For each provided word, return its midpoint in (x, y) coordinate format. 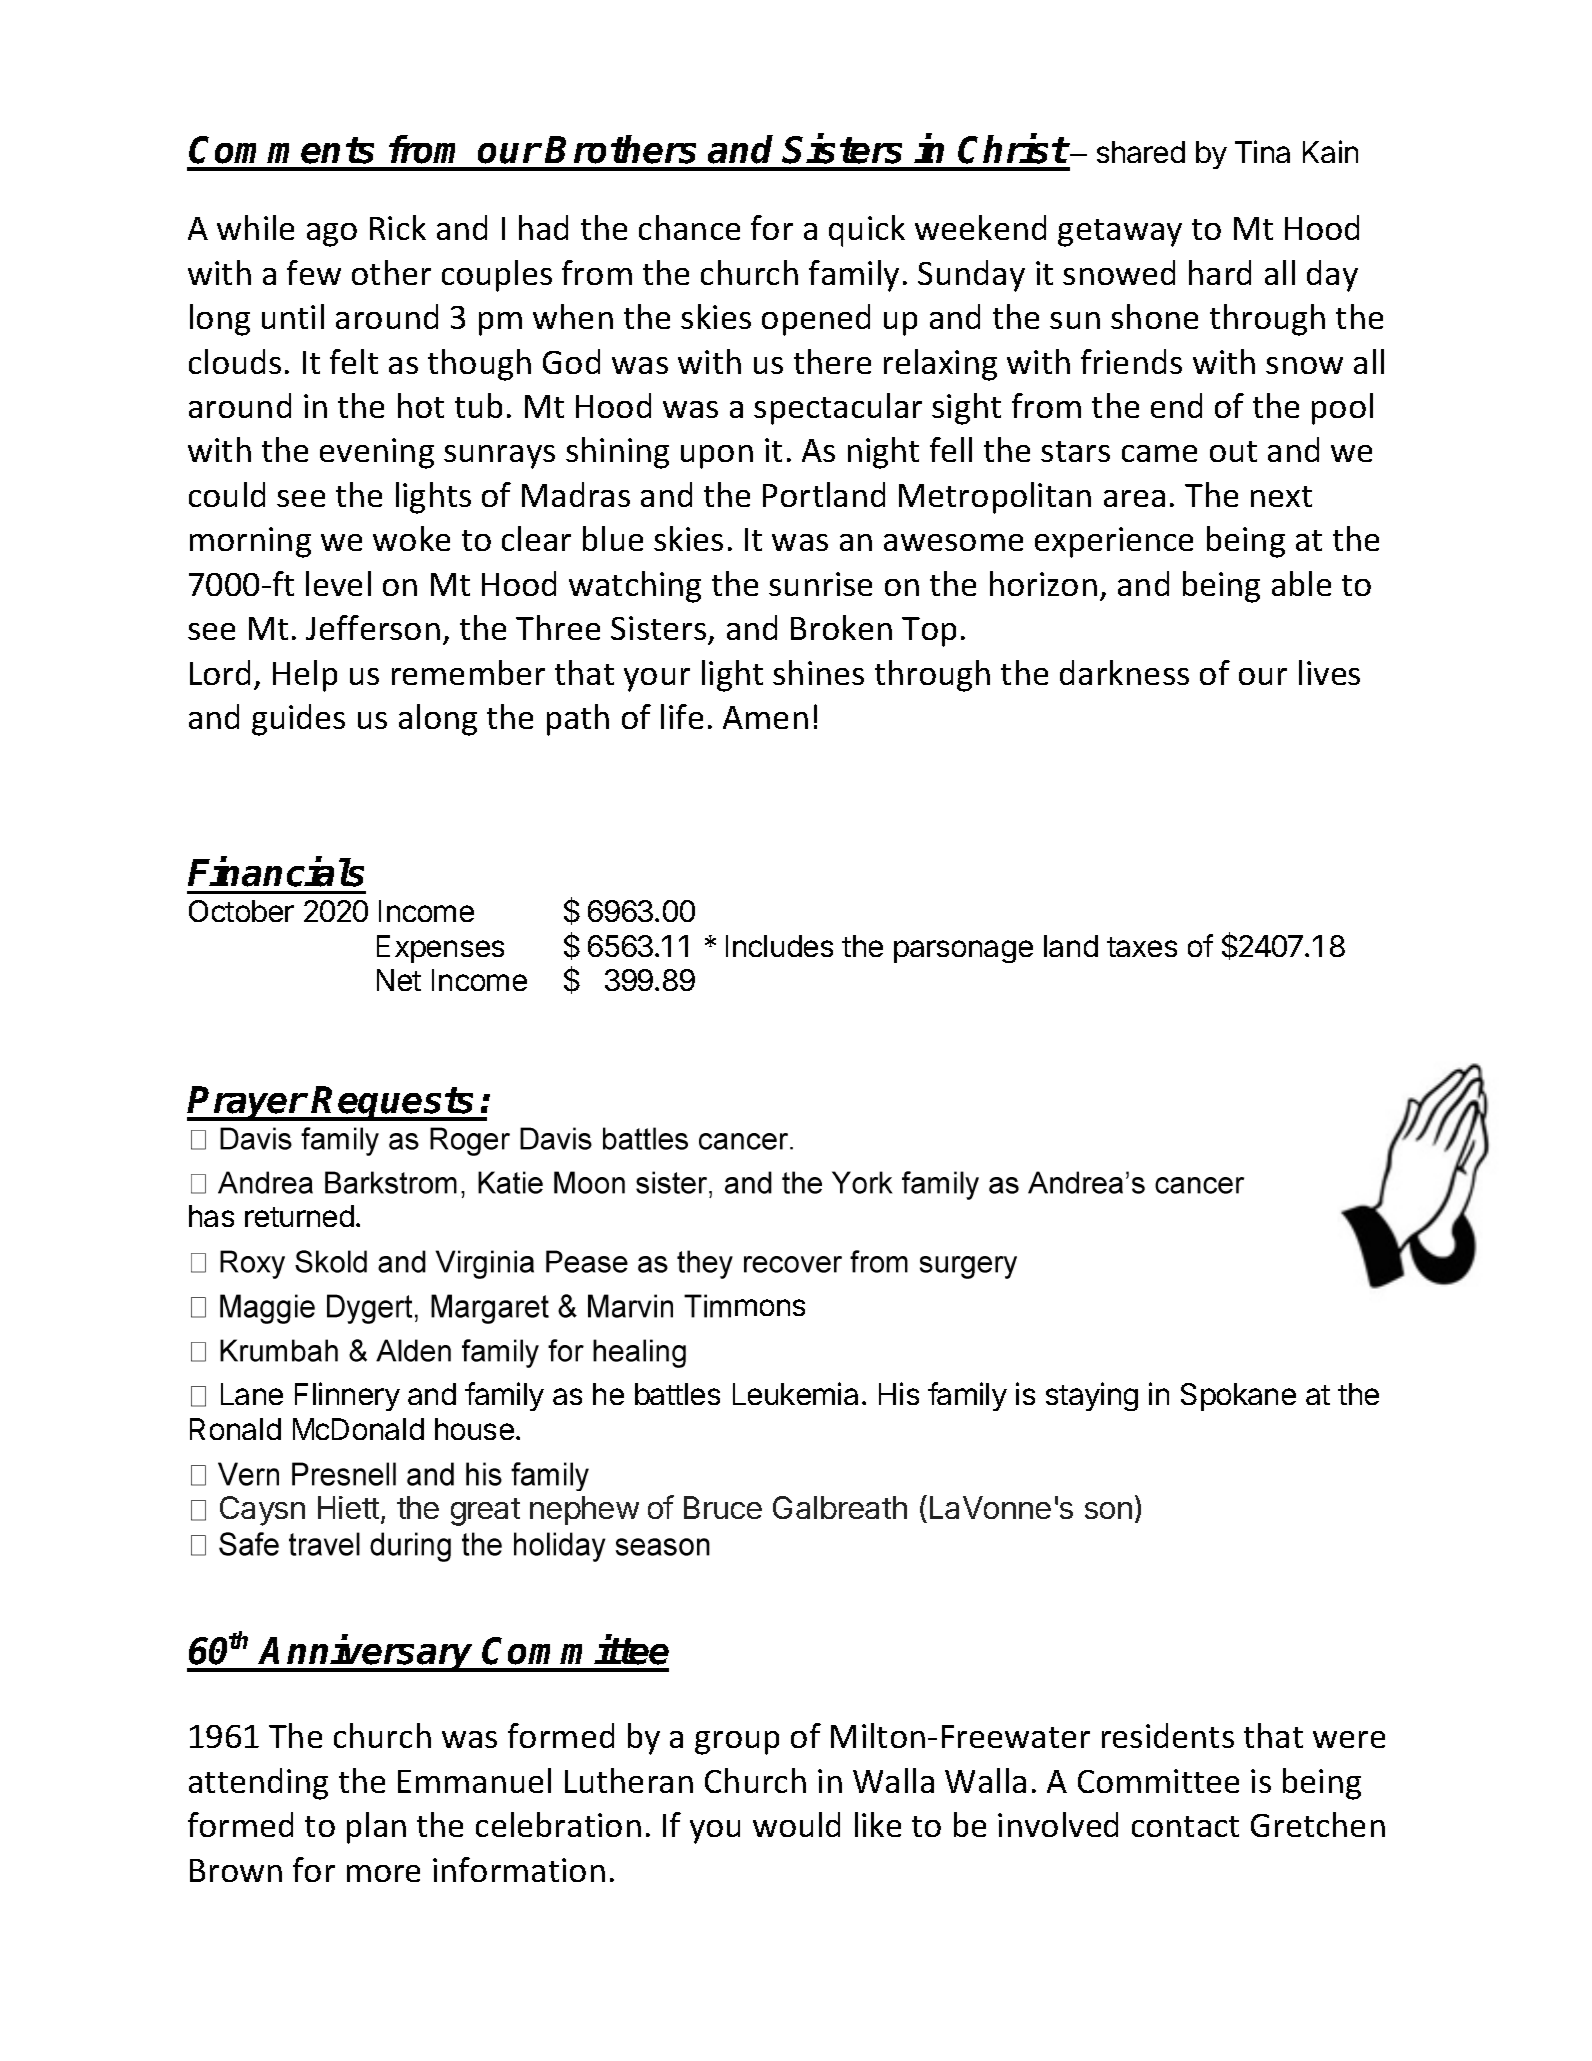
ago (332, 235)
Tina (1262, 151)
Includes (779, 946)
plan (376, 1828)
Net (399, 980)
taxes (1142, 947)
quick (867, 231)
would (796, 1824)
